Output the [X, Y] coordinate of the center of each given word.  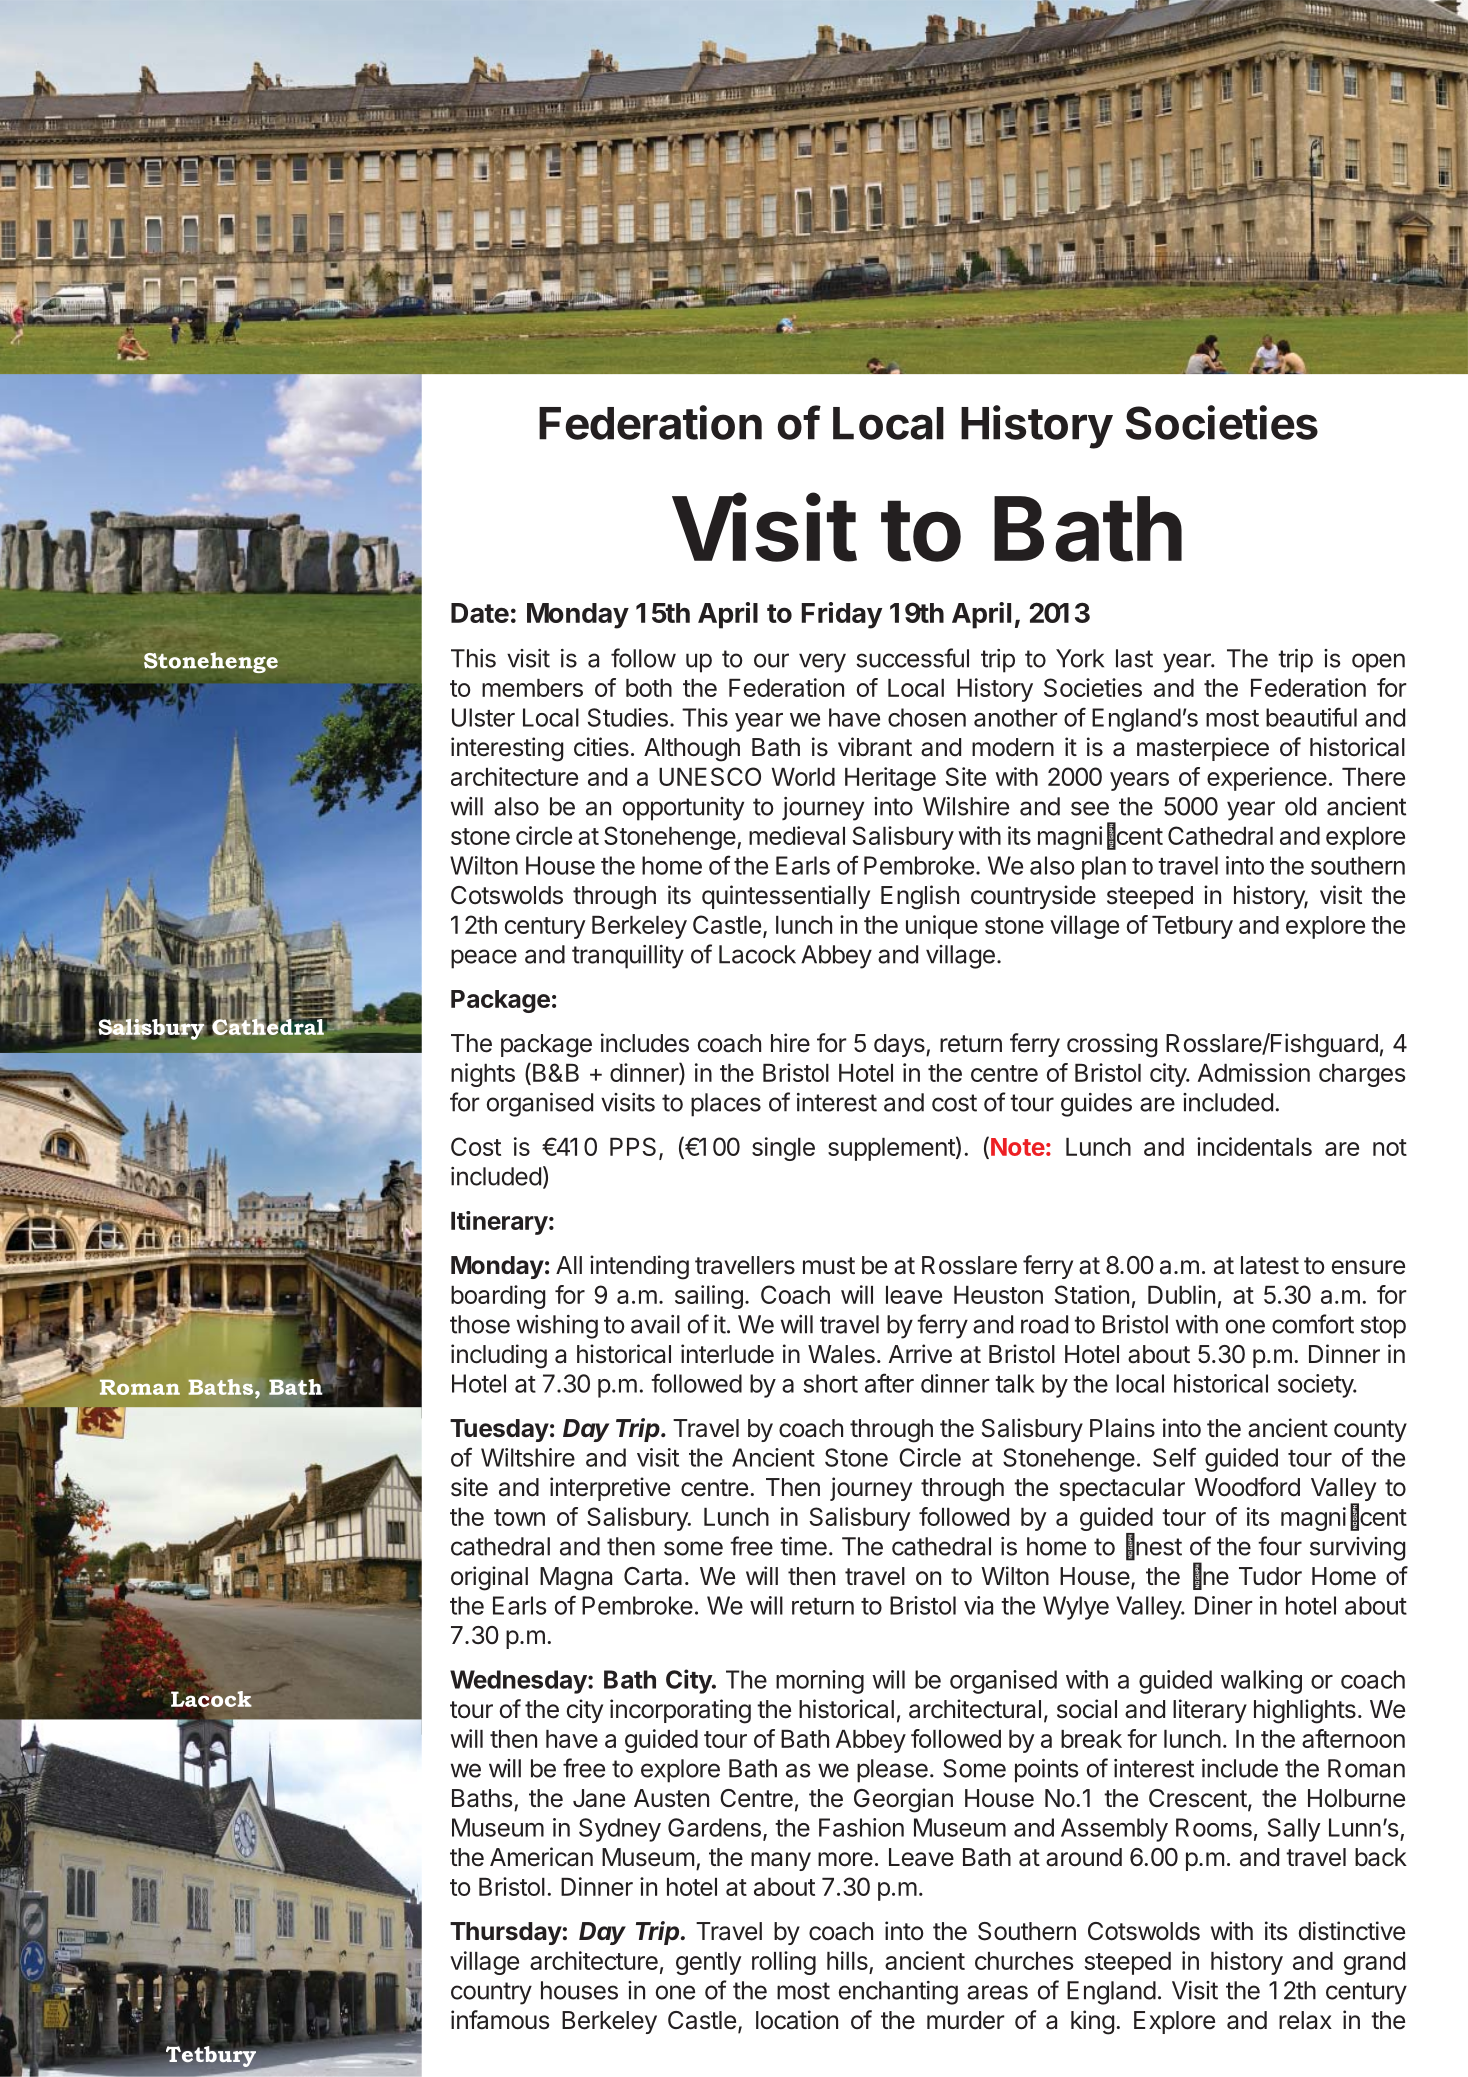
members [532, 688]
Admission [1254, 1072]
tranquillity [628, 957]
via [978, 1605]
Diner [1224, 1605]
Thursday [506, 1933]
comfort [1313, 1324]
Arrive [920, 1354]
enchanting [898, 1993]
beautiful [1311, 717]
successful [912, 658]
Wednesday [519, 1682]
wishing [557, 1327]
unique [942, 927]
